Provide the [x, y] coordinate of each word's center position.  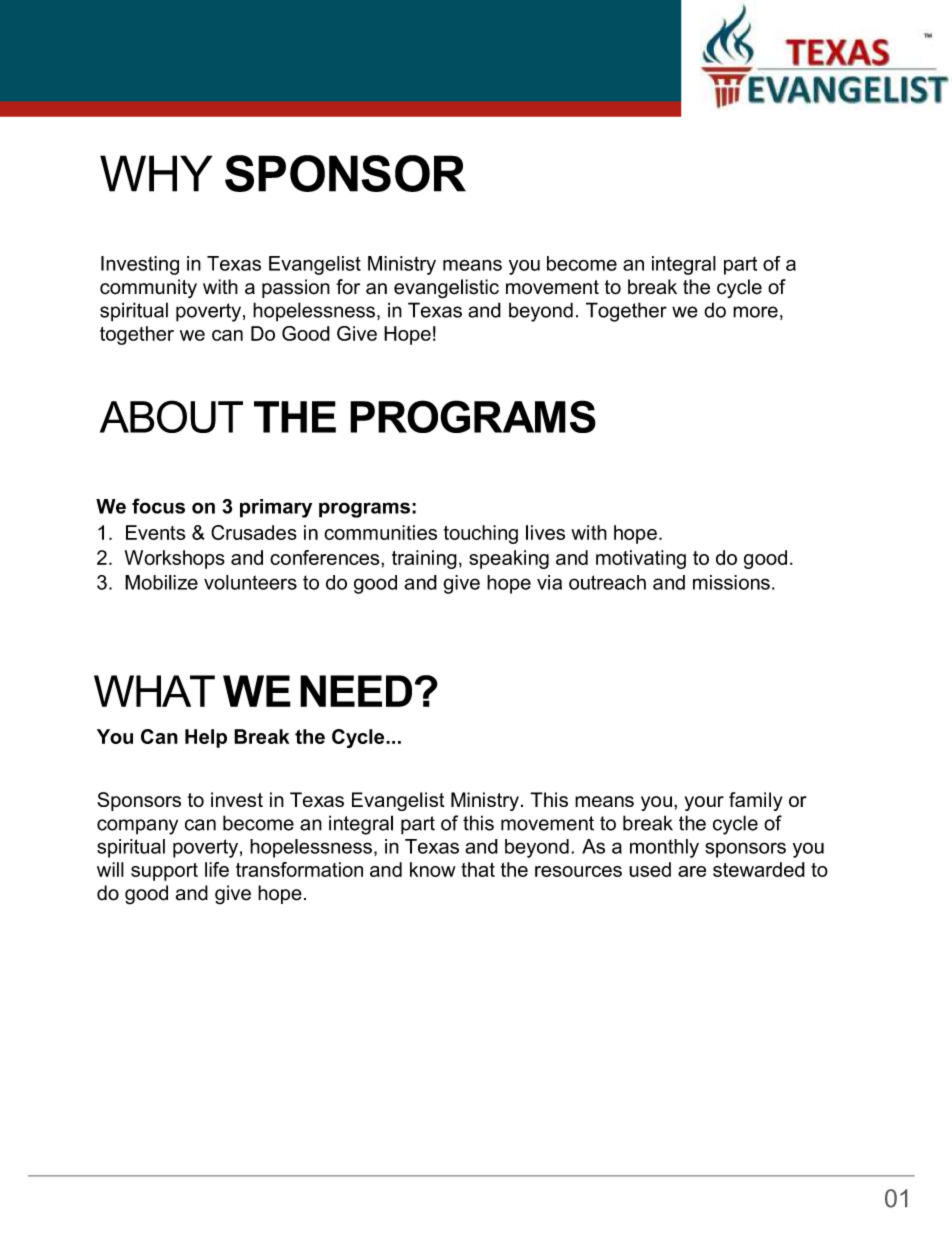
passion [296, 288]
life [217, 869]
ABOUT [171, 416]
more [755, 312]
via [549, 582]
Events [156, 532]
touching [481, 534]
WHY [156, 173]
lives [545, 532]
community [148, 289]
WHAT [154, 691]
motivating [641, 559]
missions [731, 582]
